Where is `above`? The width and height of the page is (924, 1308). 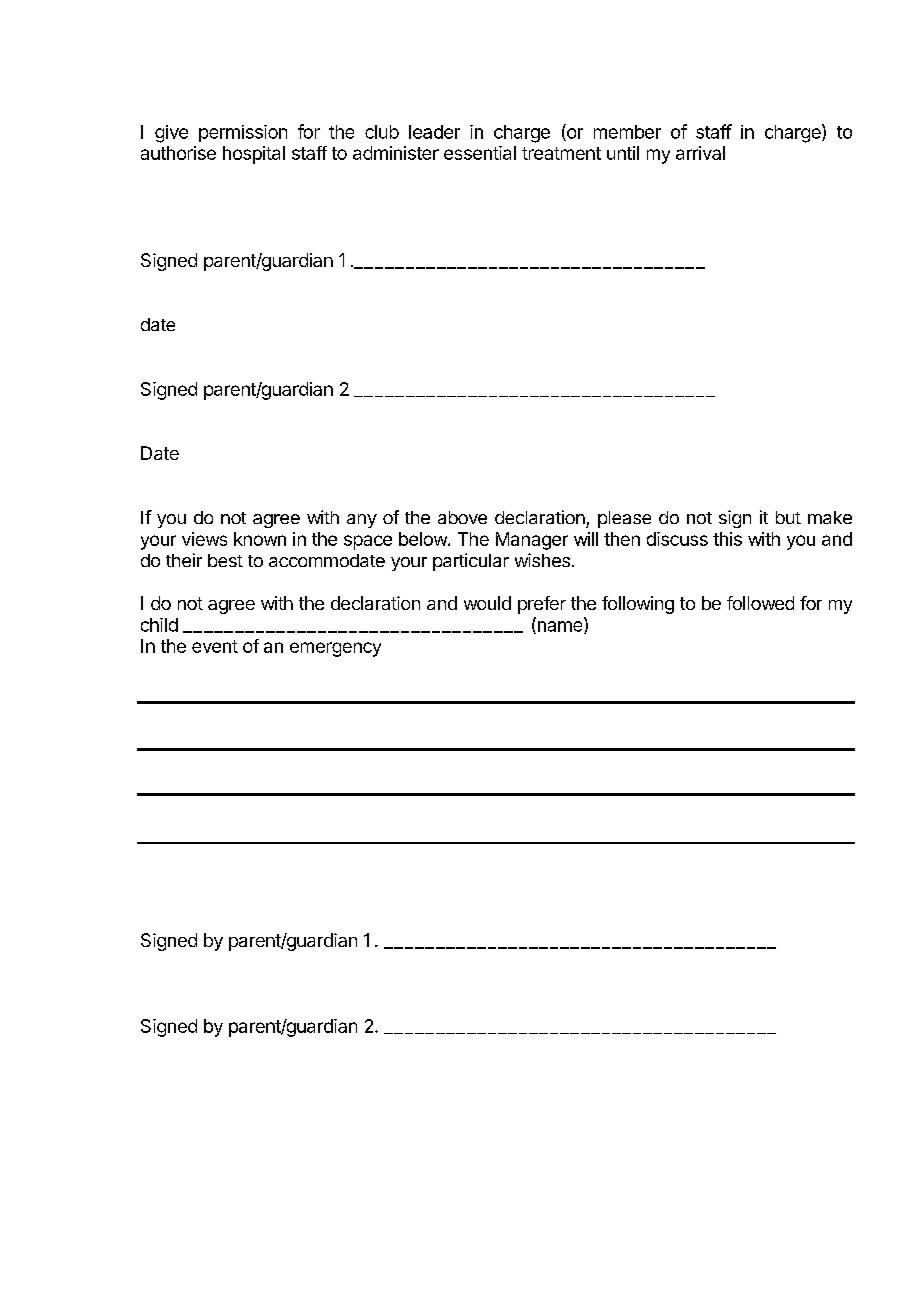
above is located at coordinates (462, 517).
